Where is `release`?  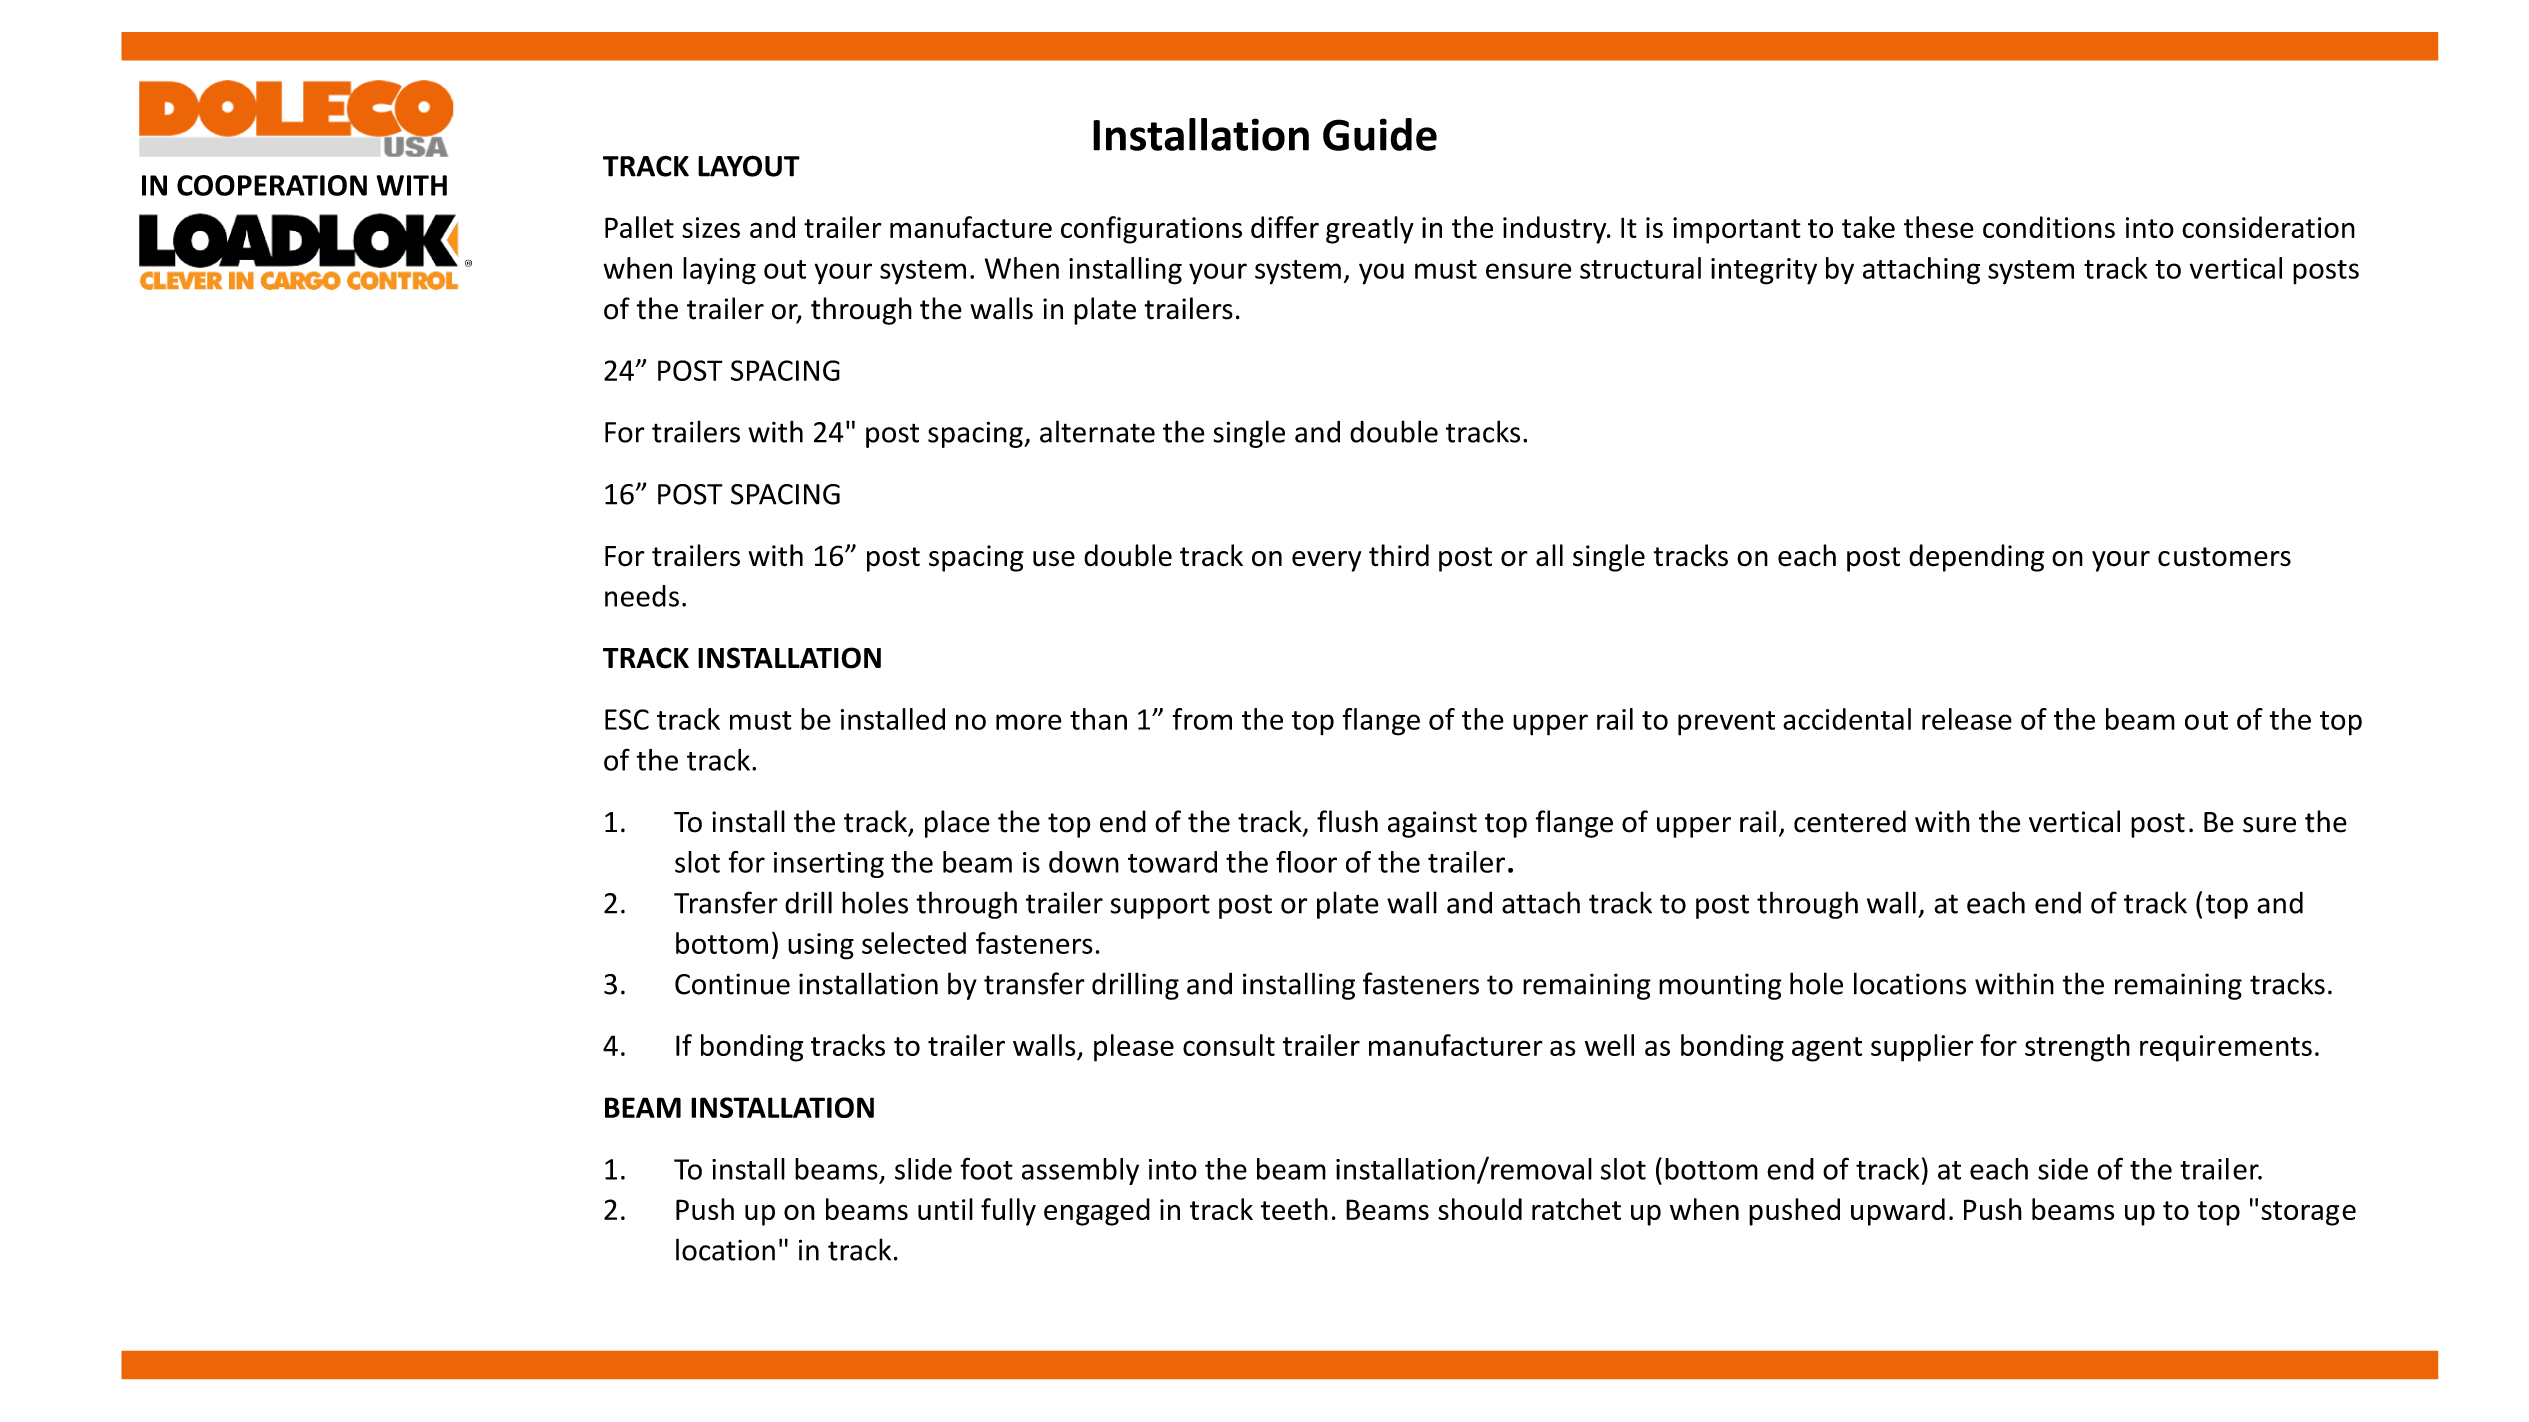
release is located at coordinates (1967, 719).
